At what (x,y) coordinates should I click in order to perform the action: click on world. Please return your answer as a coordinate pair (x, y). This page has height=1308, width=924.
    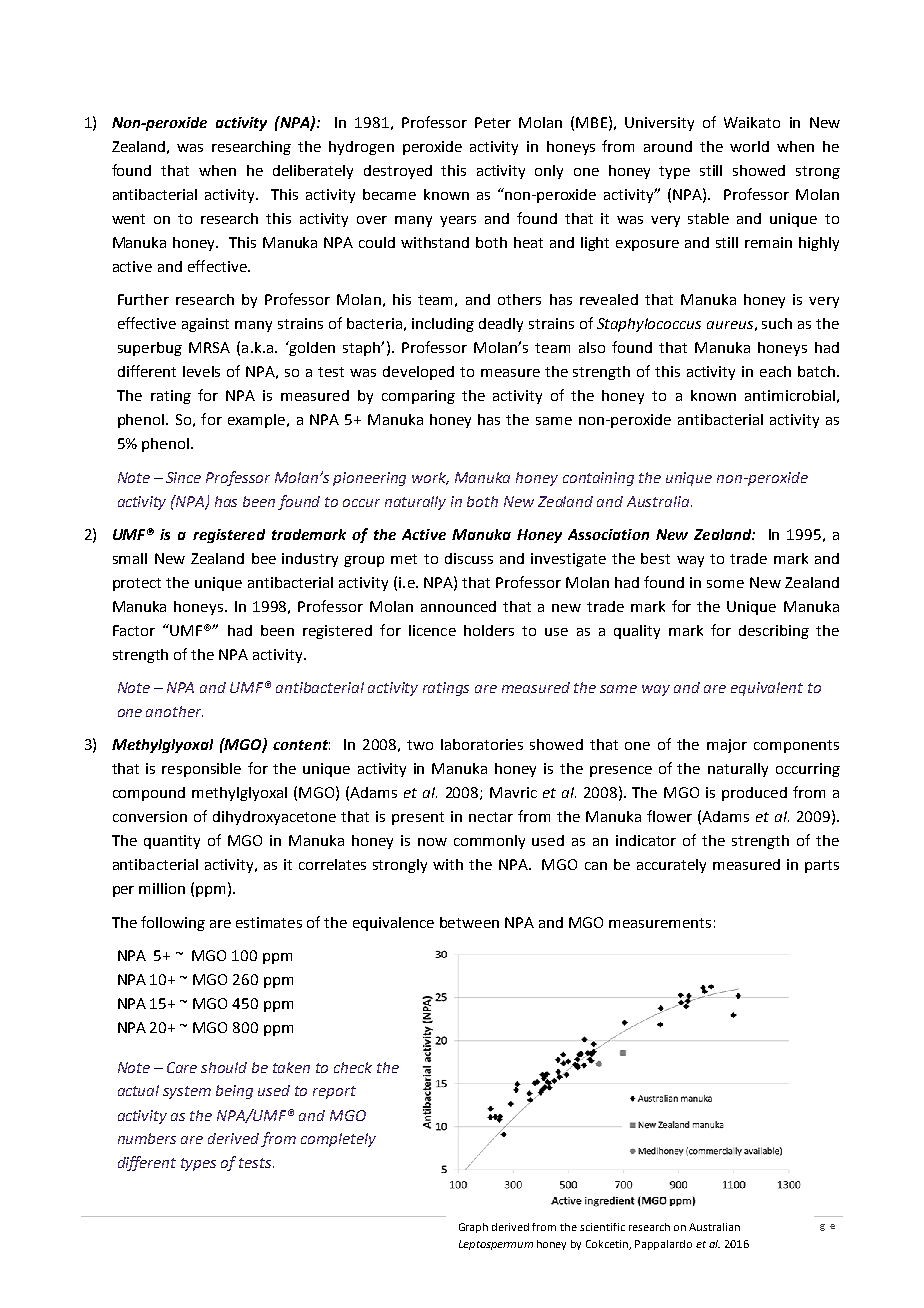
    Looking at the image, I should click on (749, 146).
